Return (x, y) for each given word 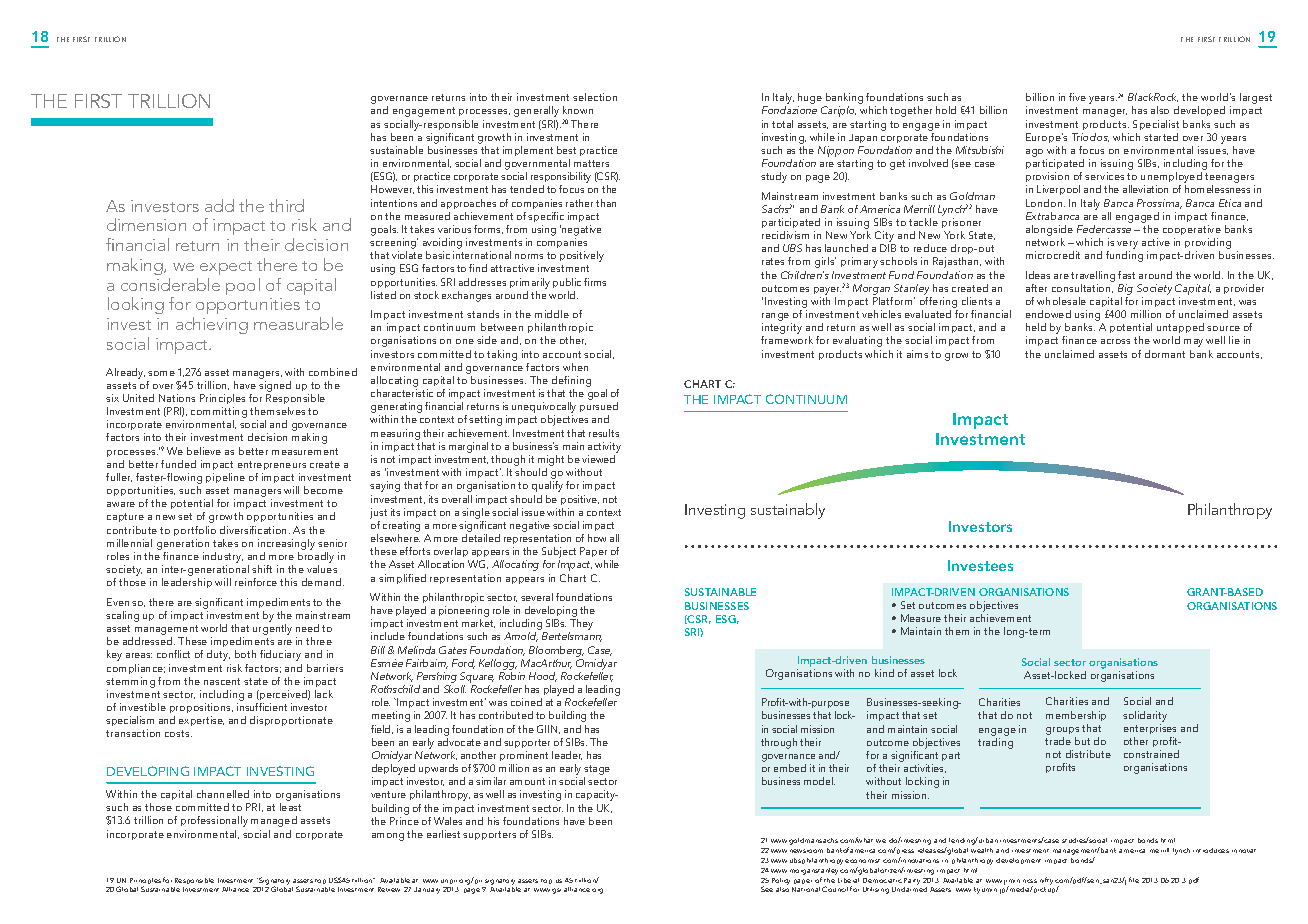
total (782, 124)
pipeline (225, 478)
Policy (781, 881)
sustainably (788, 511)
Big (1125, 289)
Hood (543, 677)
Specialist (1156, 125)
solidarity (1145, 716)
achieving (212, 325)
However (392, 189)
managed (274, 821)
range (777, 318)
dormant (1165, 354)
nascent (222, 681)
